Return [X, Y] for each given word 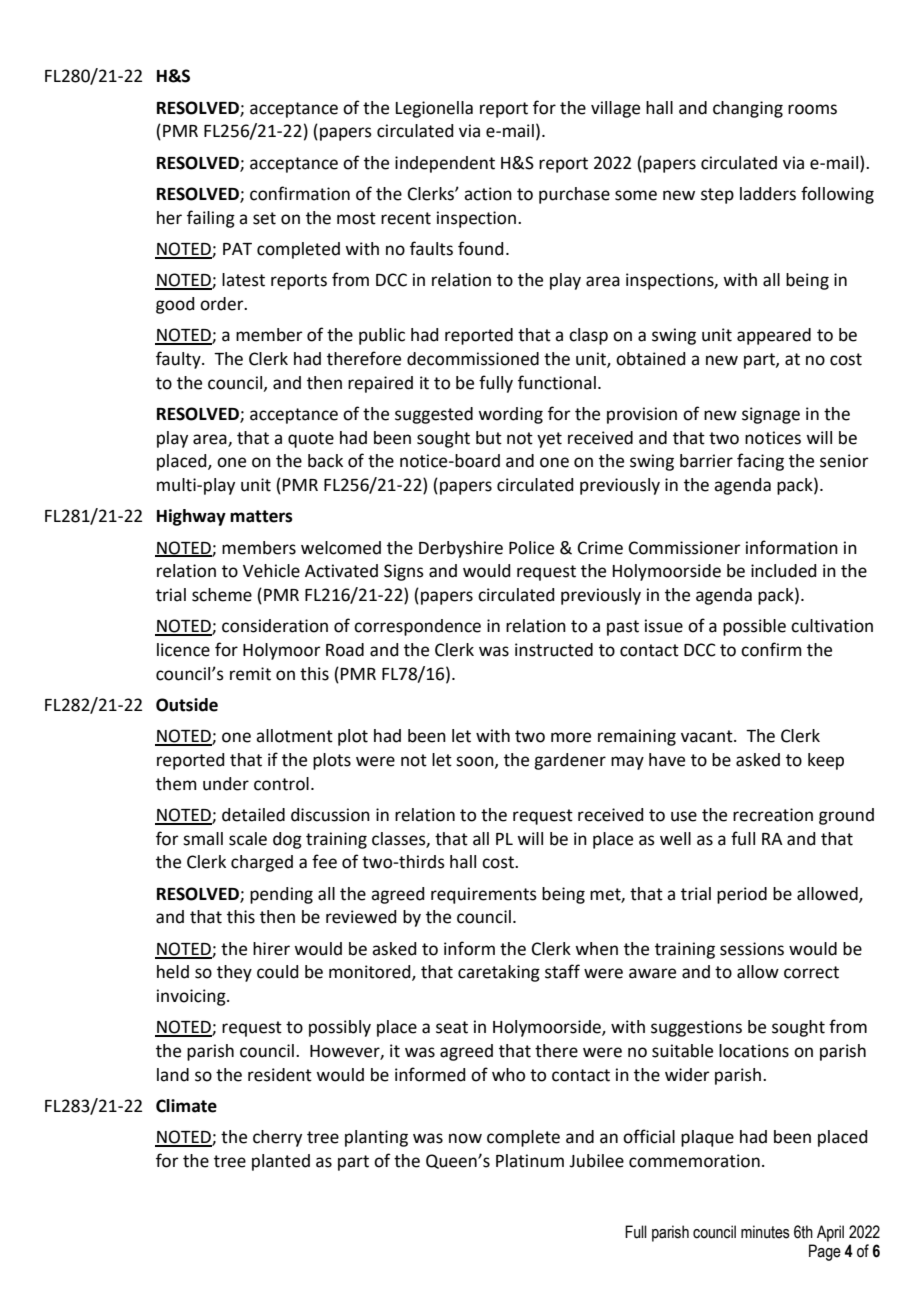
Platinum [530, 1161]
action [488, 194]
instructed [554, 650]
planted [281, 1162]
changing [748, 109]
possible [754, 627]
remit [250, 674]
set [264, 218]
